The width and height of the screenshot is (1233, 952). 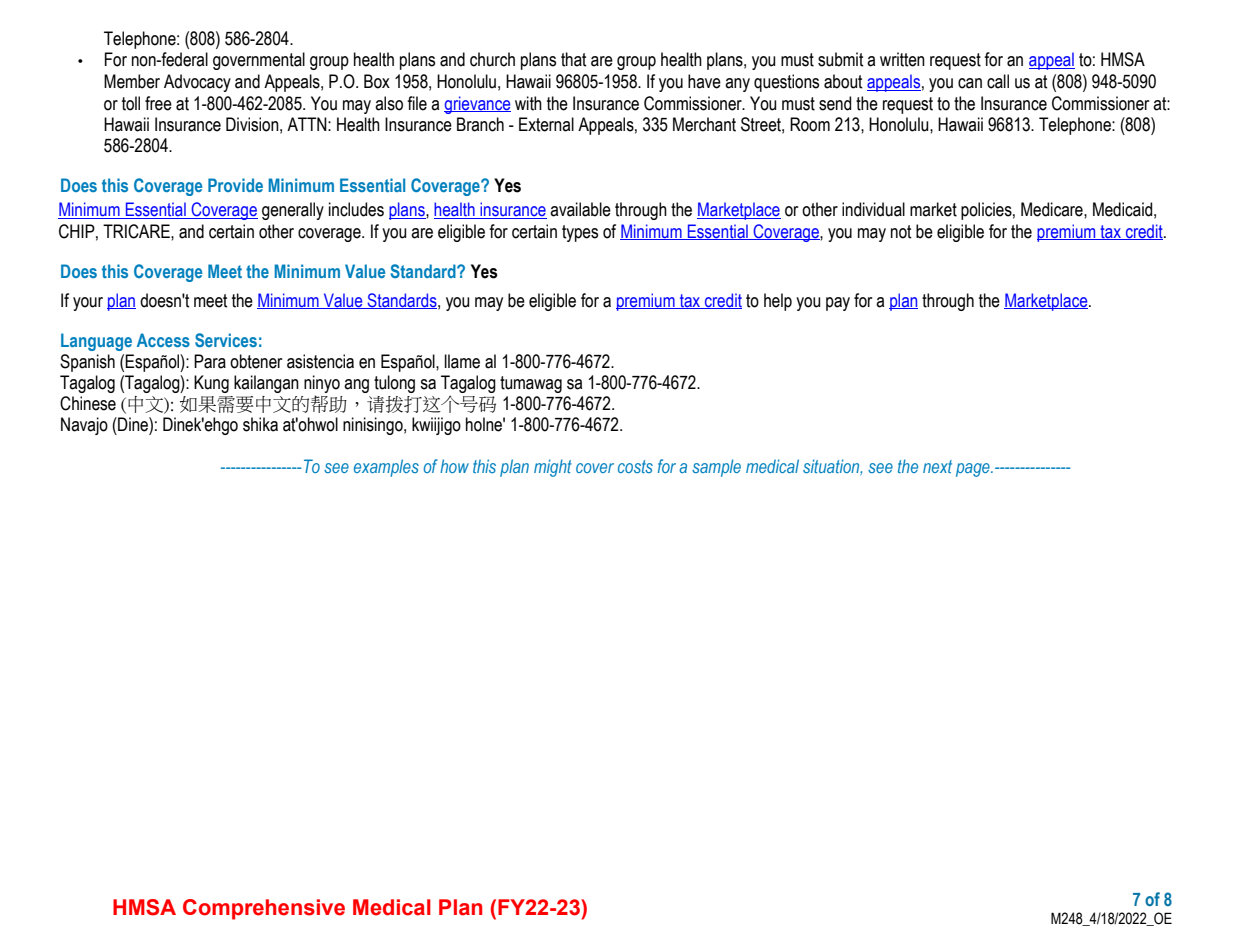 What do you see at coordinates (970, 83) in the screenshot?
I see `can` at bounding box center [970, 83].
